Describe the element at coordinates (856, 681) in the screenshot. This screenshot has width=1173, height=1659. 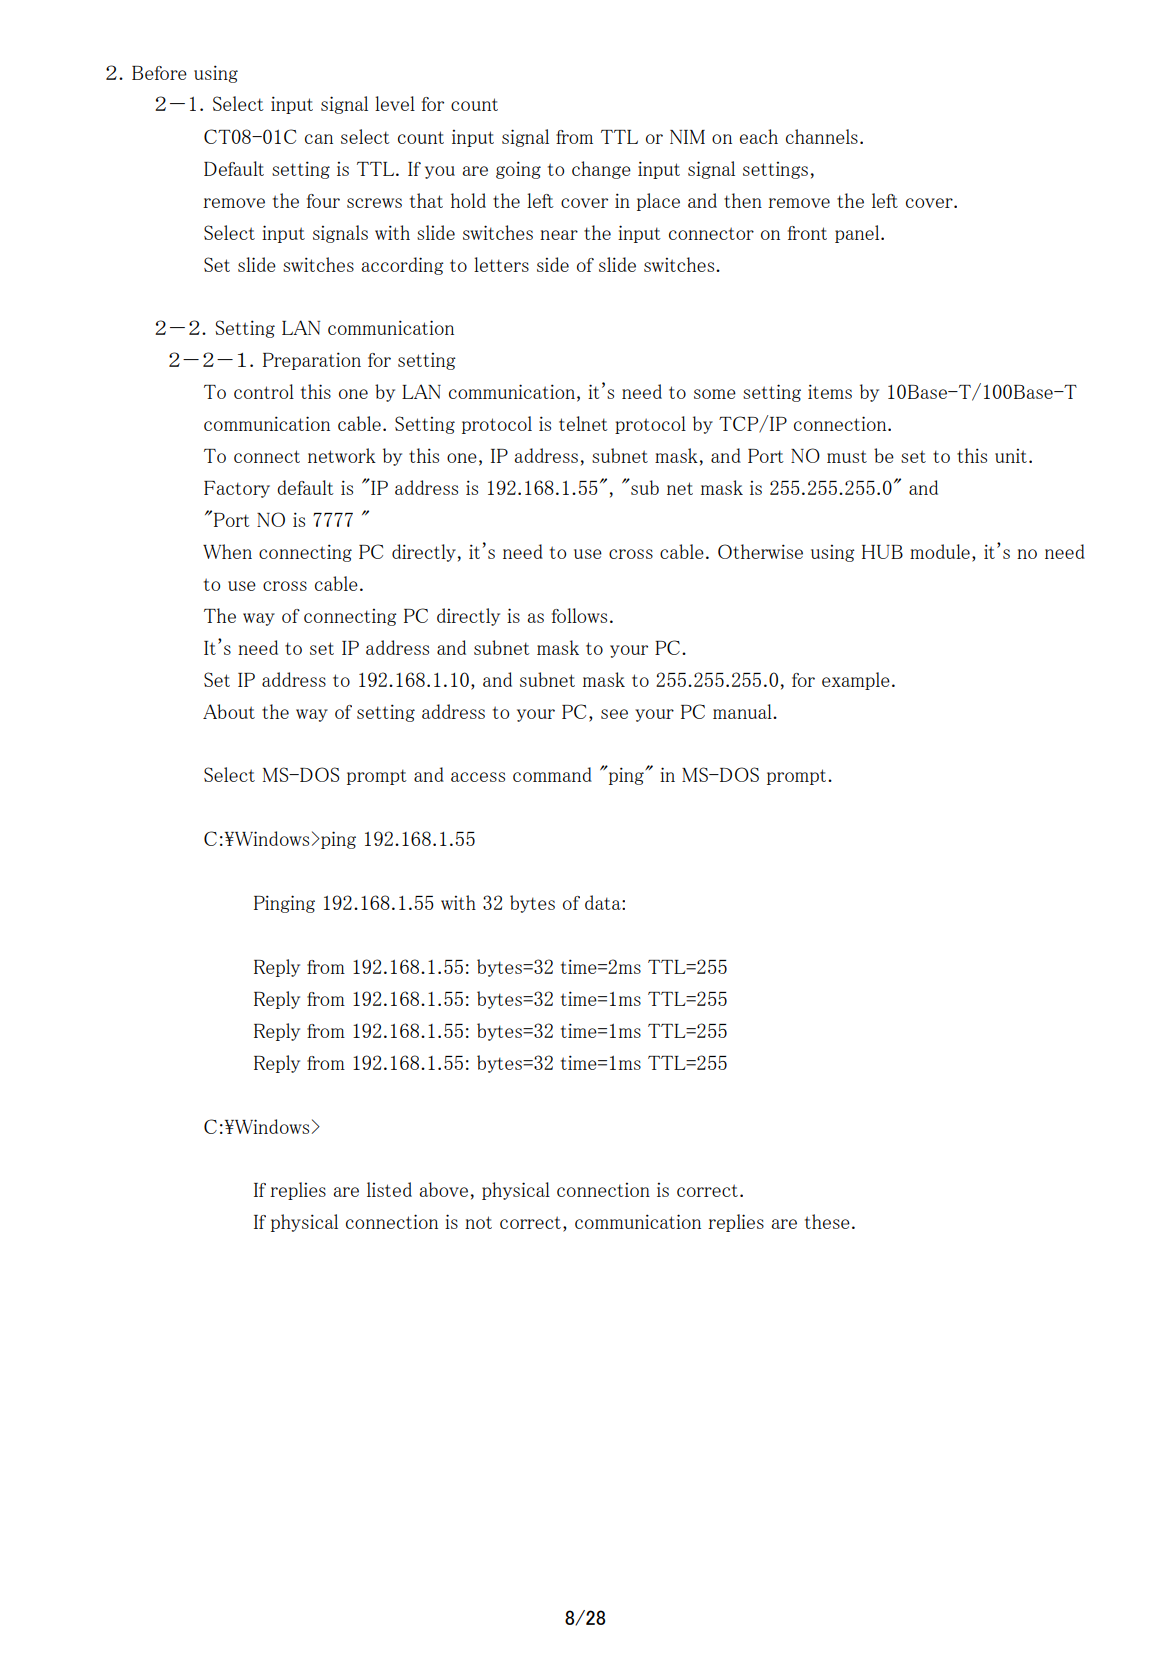
I see `example` at that location.
